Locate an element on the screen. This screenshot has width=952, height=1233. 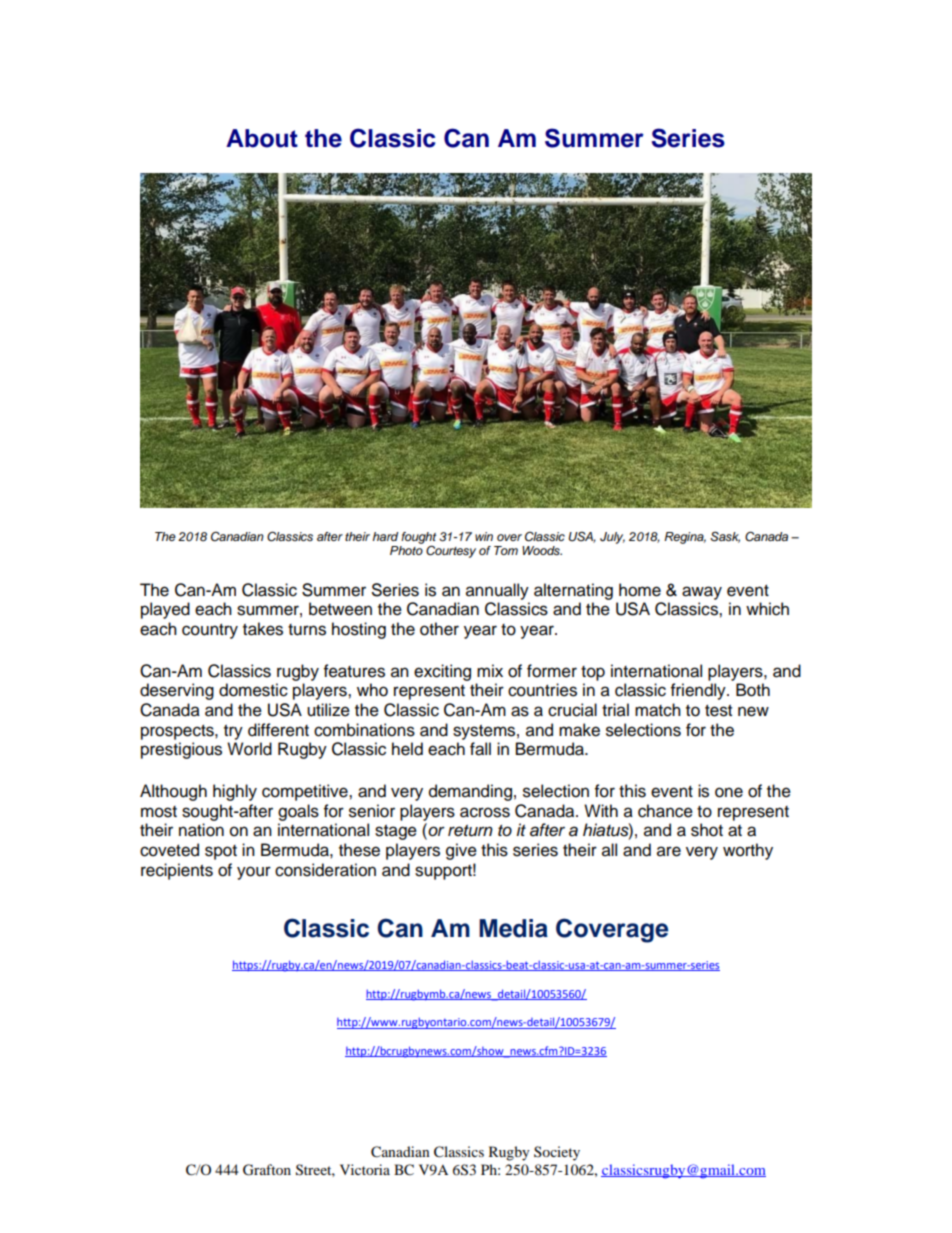
fall is located at coordinates (480, 749).
